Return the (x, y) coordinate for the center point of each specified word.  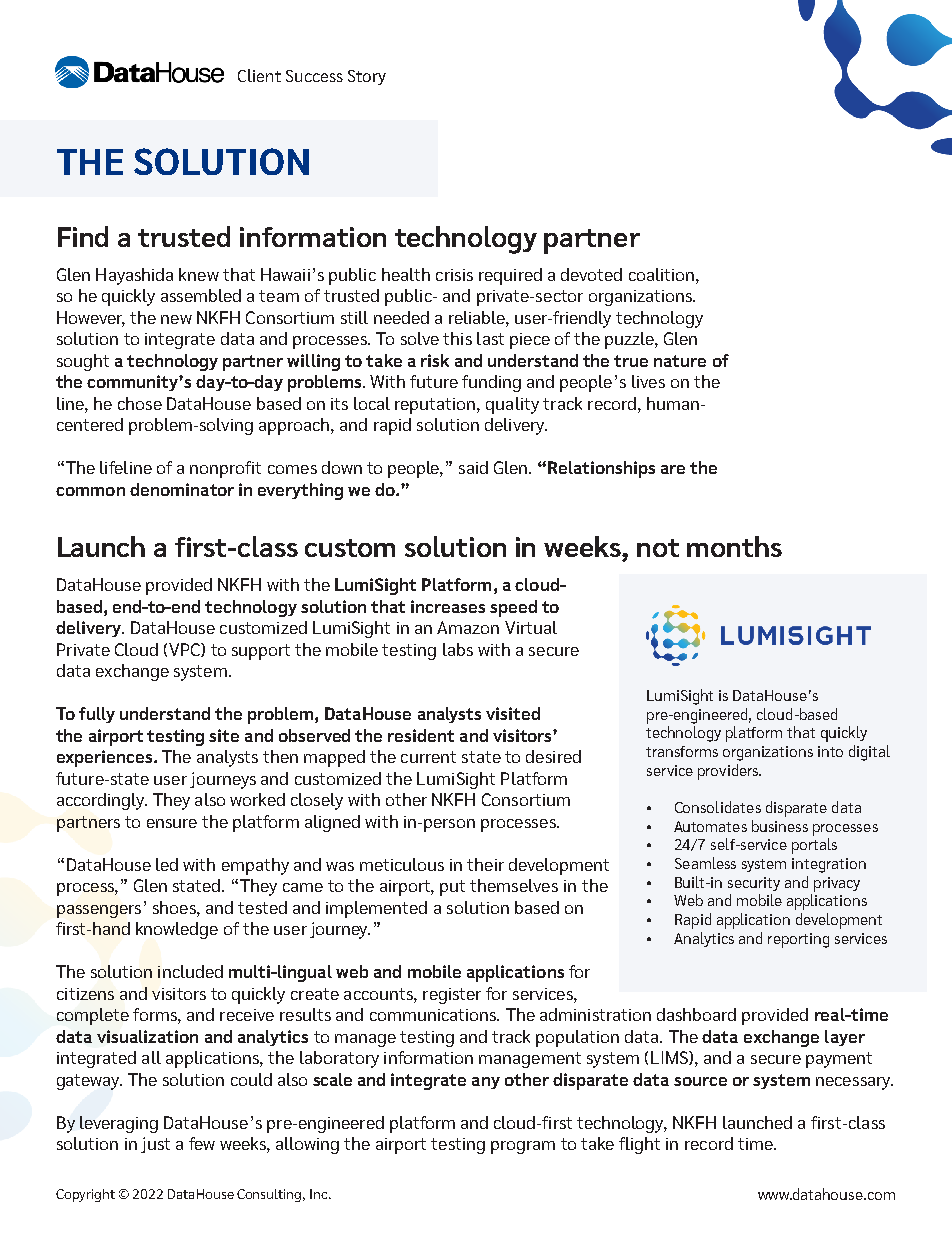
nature (680, 361)
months (734, 546)
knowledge (177, 930)
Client (259, 75)
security (754, 884)
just (155, 1145)
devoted (591, 274)
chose (140, 403)
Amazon (468, 627)
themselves (514, 885)
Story (367, 77)
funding (491, 383)
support (261, 652)
